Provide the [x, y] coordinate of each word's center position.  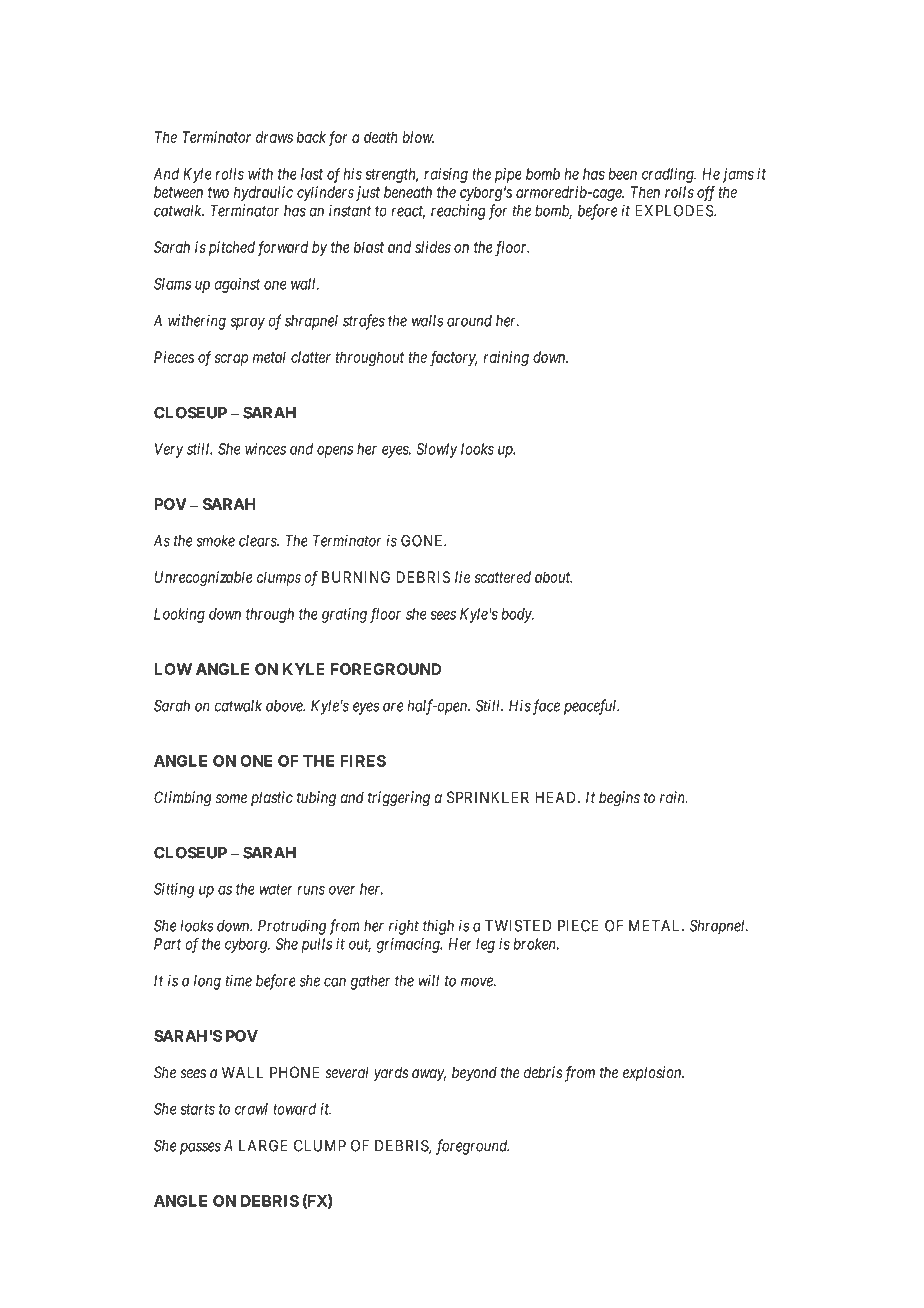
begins [619, 799]
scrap [231, 360]
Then [645, 192]
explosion [653, 1074]
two [218, 192]
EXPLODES [675, 210]
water [276, 889]
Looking [179, 615]
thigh [438, 927]
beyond [474, 1074]
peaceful [591, 707]
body [517, 615]
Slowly [437, 450]
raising [446, 175]
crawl [251, 1109]
